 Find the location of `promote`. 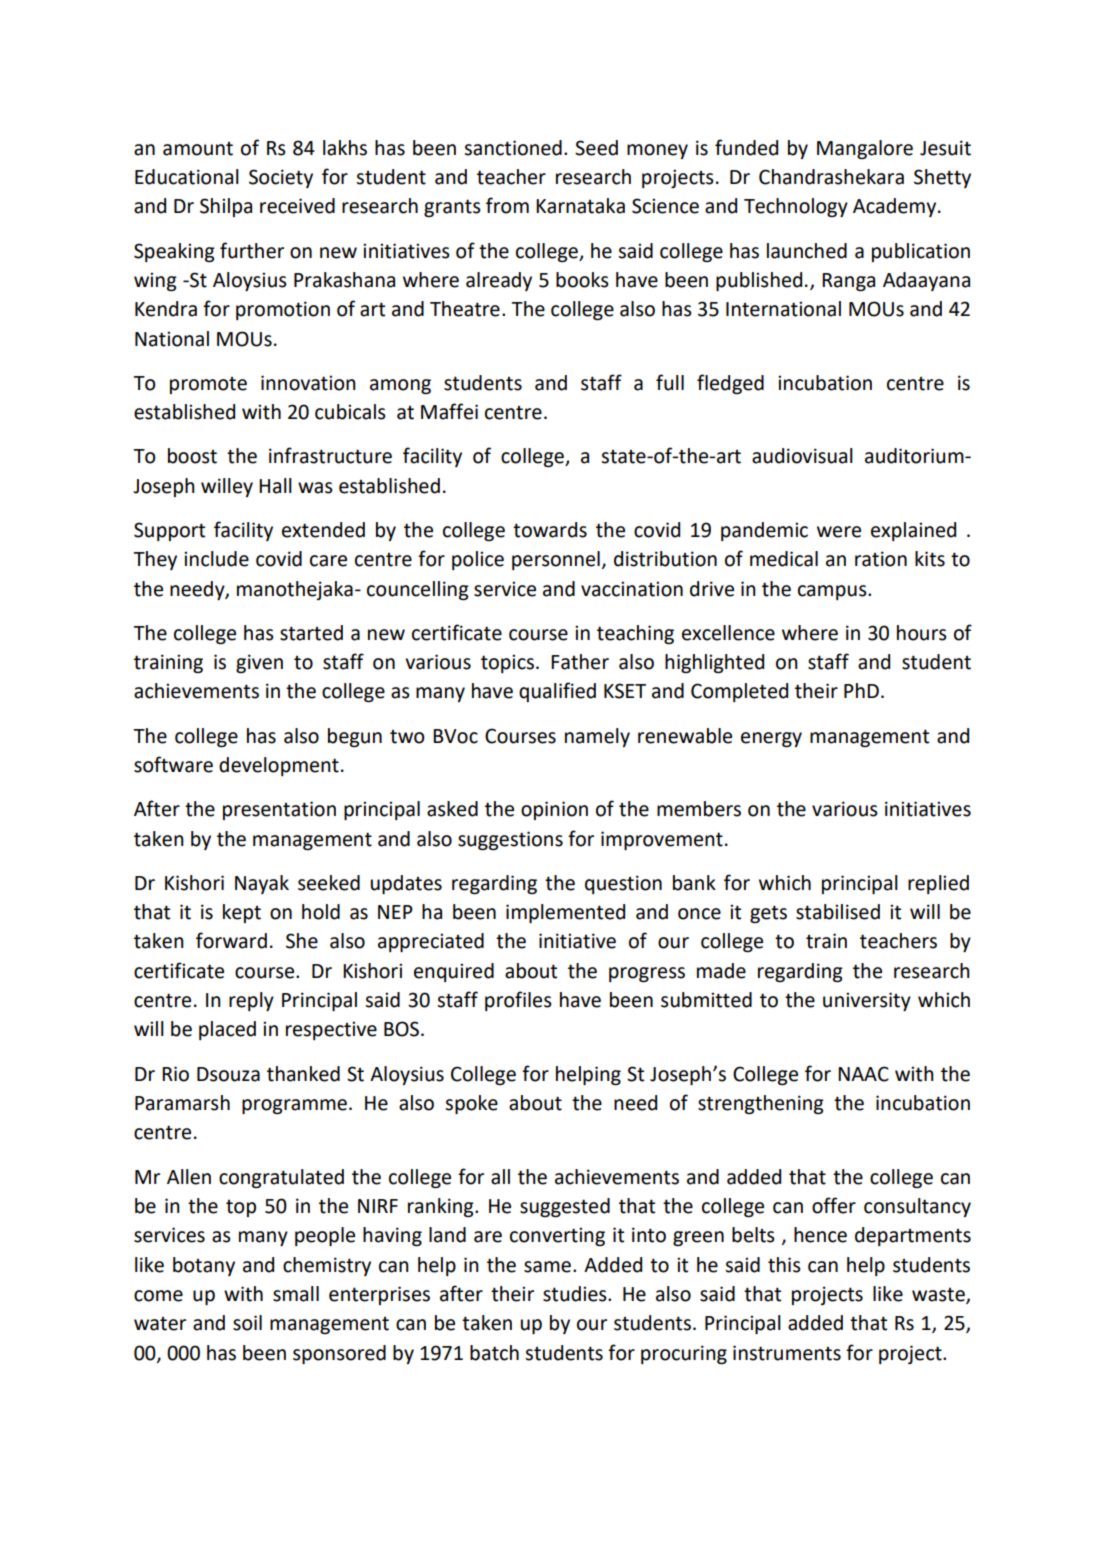

promote is located at coordinates (208, 385).
